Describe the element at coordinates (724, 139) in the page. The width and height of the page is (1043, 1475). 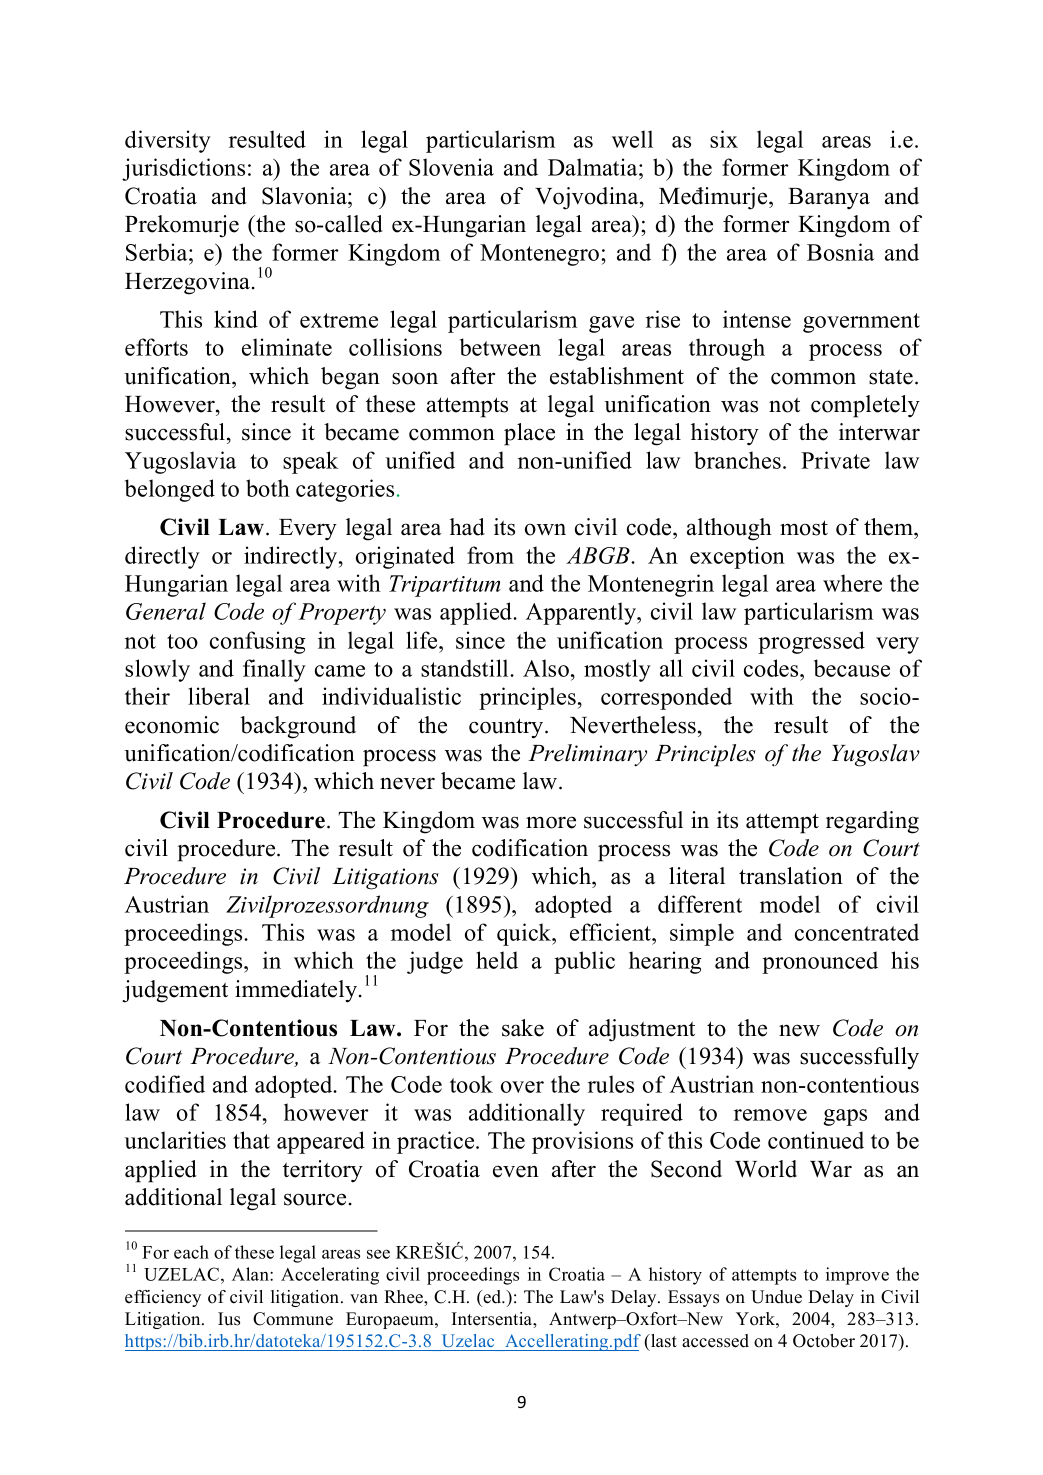
I see `six` at that location.
